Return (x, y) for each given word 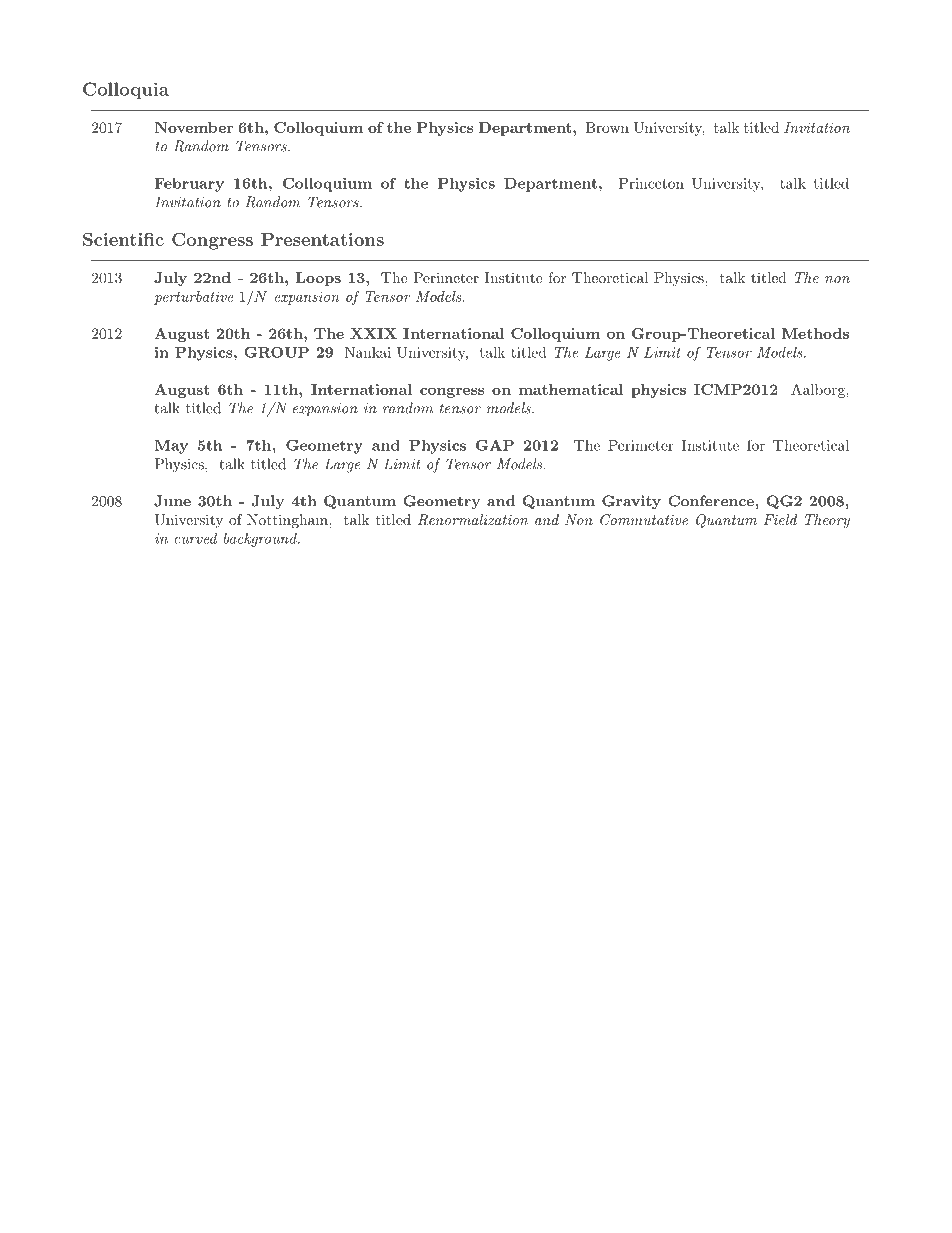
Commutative (644, 520)
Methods (815, 333)
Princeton (651, 183)
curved (195, 538)
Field (780, 519)
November (193, 127)
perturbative (193, 298)
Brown (607, 127)
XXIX (373, 333)
